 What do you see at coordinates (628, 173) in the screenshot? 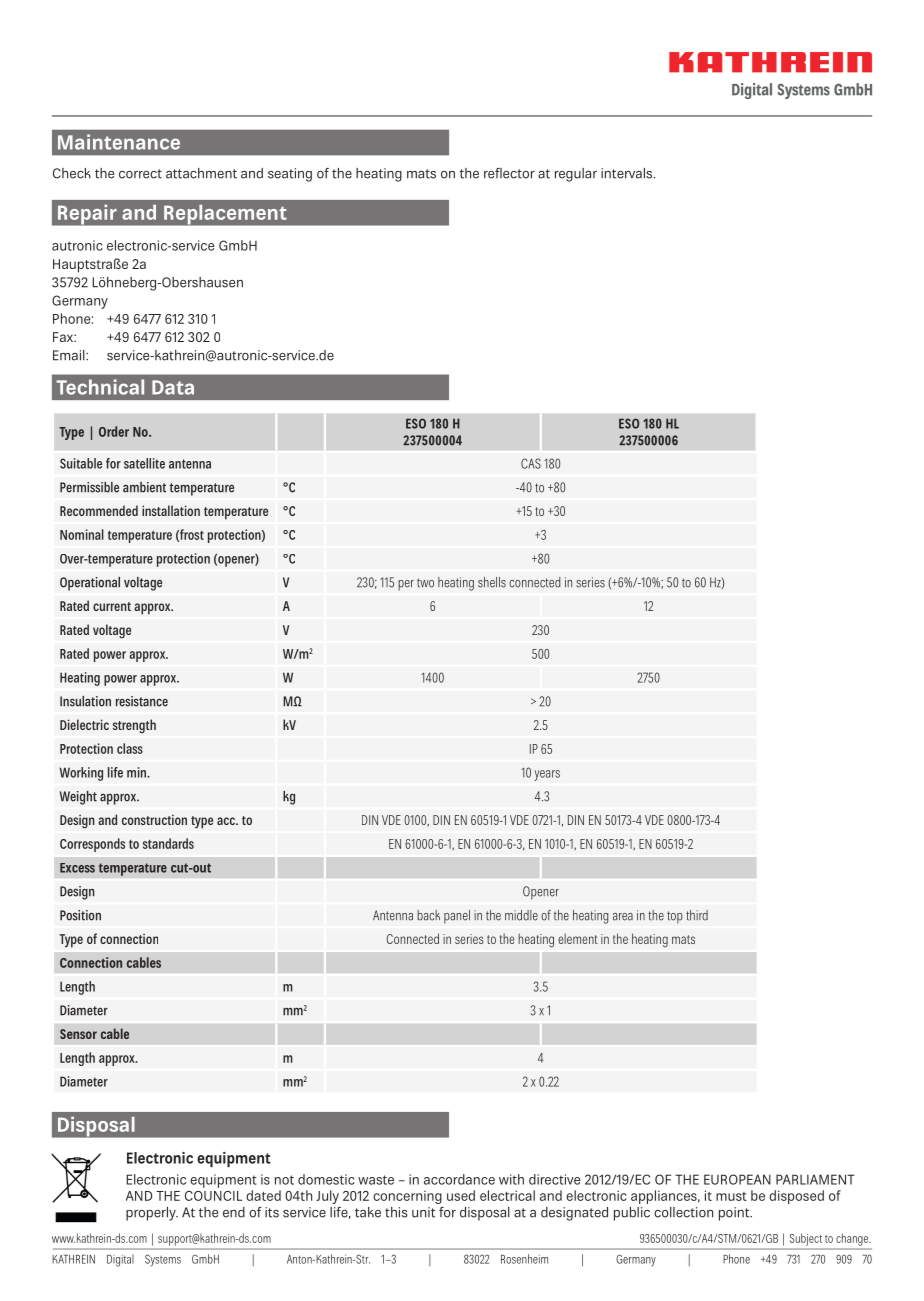
I see `intervals` at bounding box center [628, 173].
